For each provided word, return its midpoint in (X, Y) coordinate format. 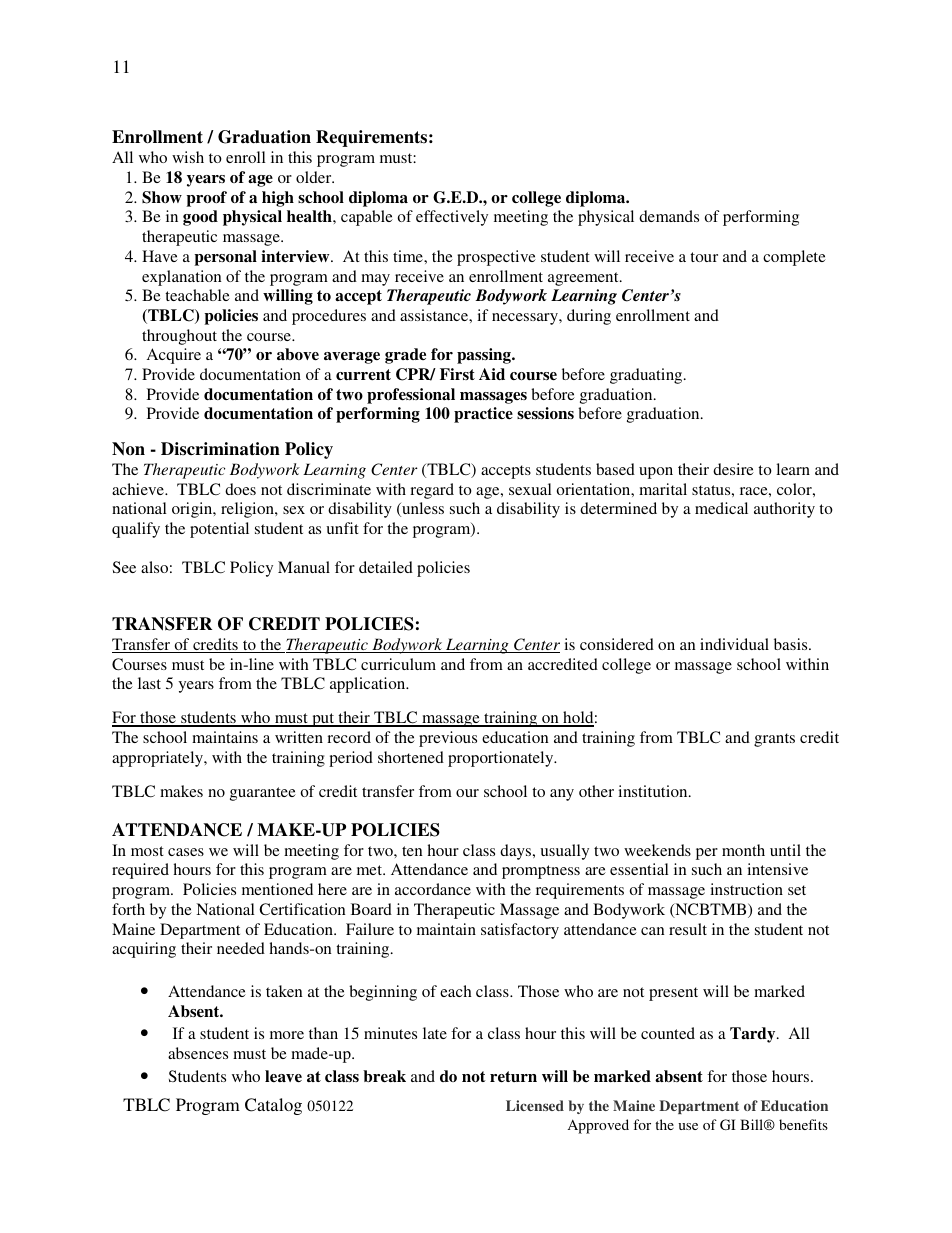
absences (198, 1053)
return (513, 1077)
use (688, 1126)
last (149, 683)
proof (206, 199)
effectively (452, 218)
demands (669, 216)
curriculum (398, 664)
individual (734, 644)
